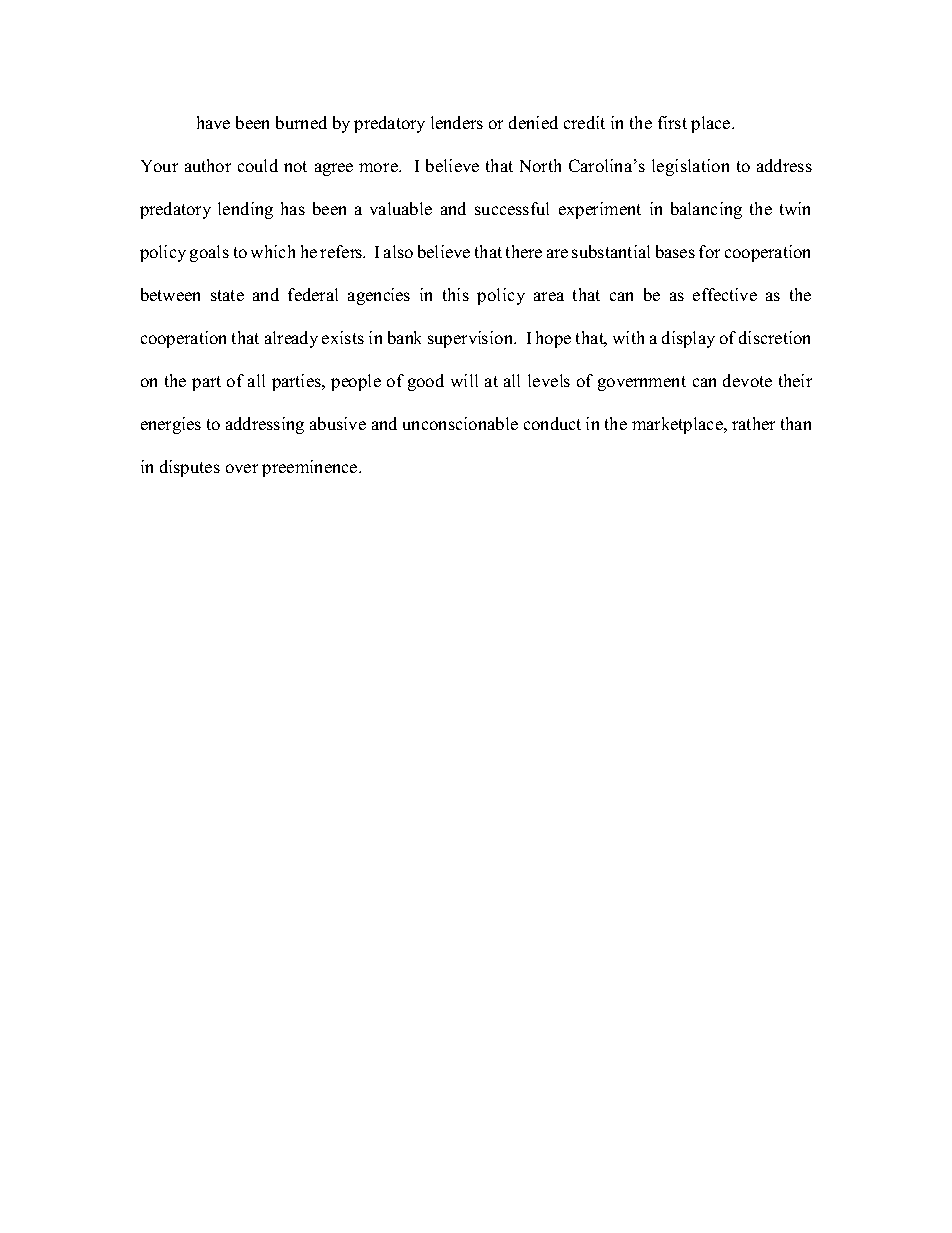  Describe the element at coordinates (460, 423) in the screenshot. I see `unconscionable` at that location.
